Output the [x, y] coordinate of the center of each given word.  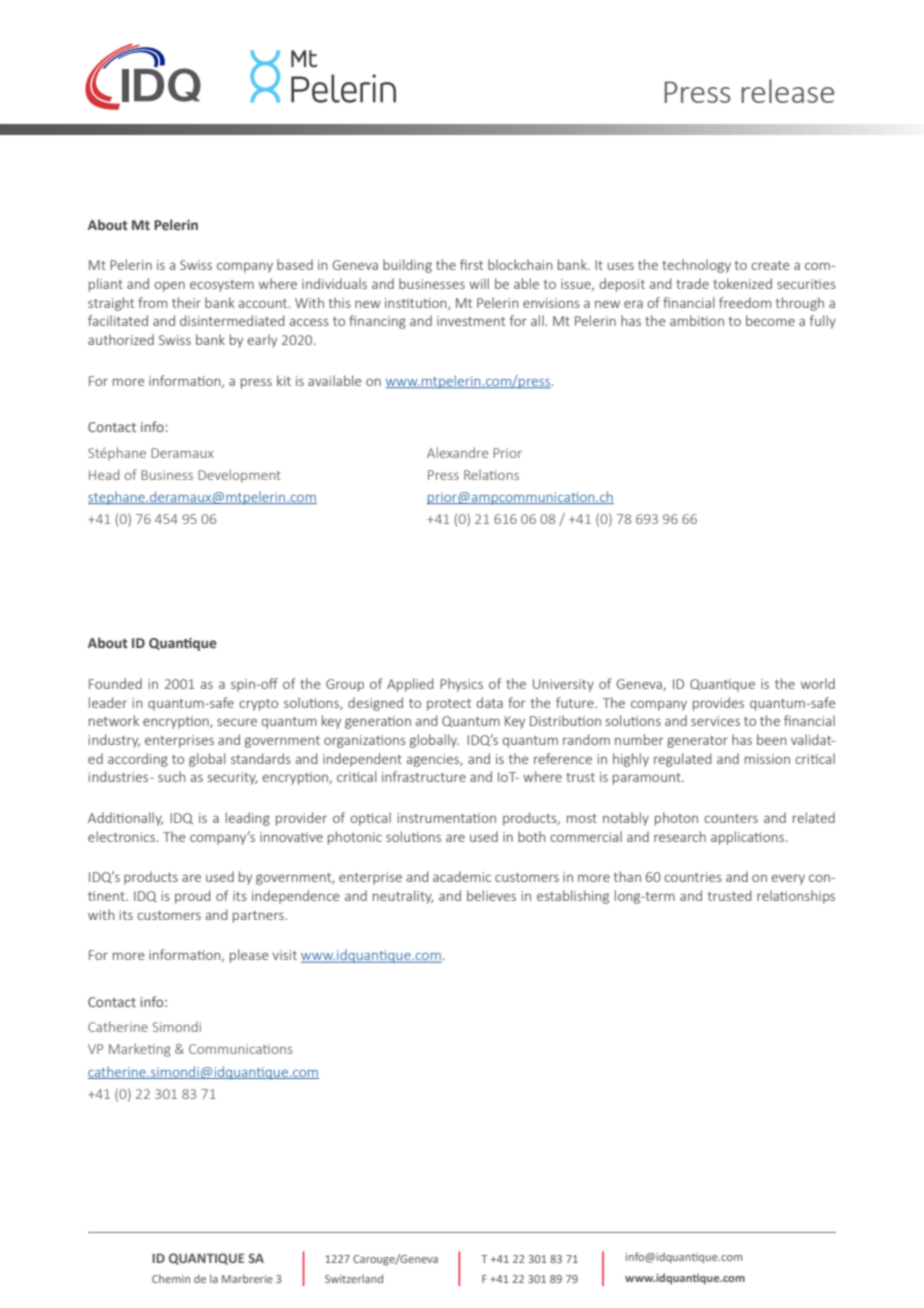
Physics [461, 685]
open [169, 286]
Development [239, 476]
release [787, 91]
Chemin [171, 1278]
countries [693, 877]
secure [237, 722]
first [471, 264]
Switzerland [354, 1278]
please [249, 956]
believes [491, 895]
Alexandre [457, 452]
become [770, 320]
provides [718, 704]
